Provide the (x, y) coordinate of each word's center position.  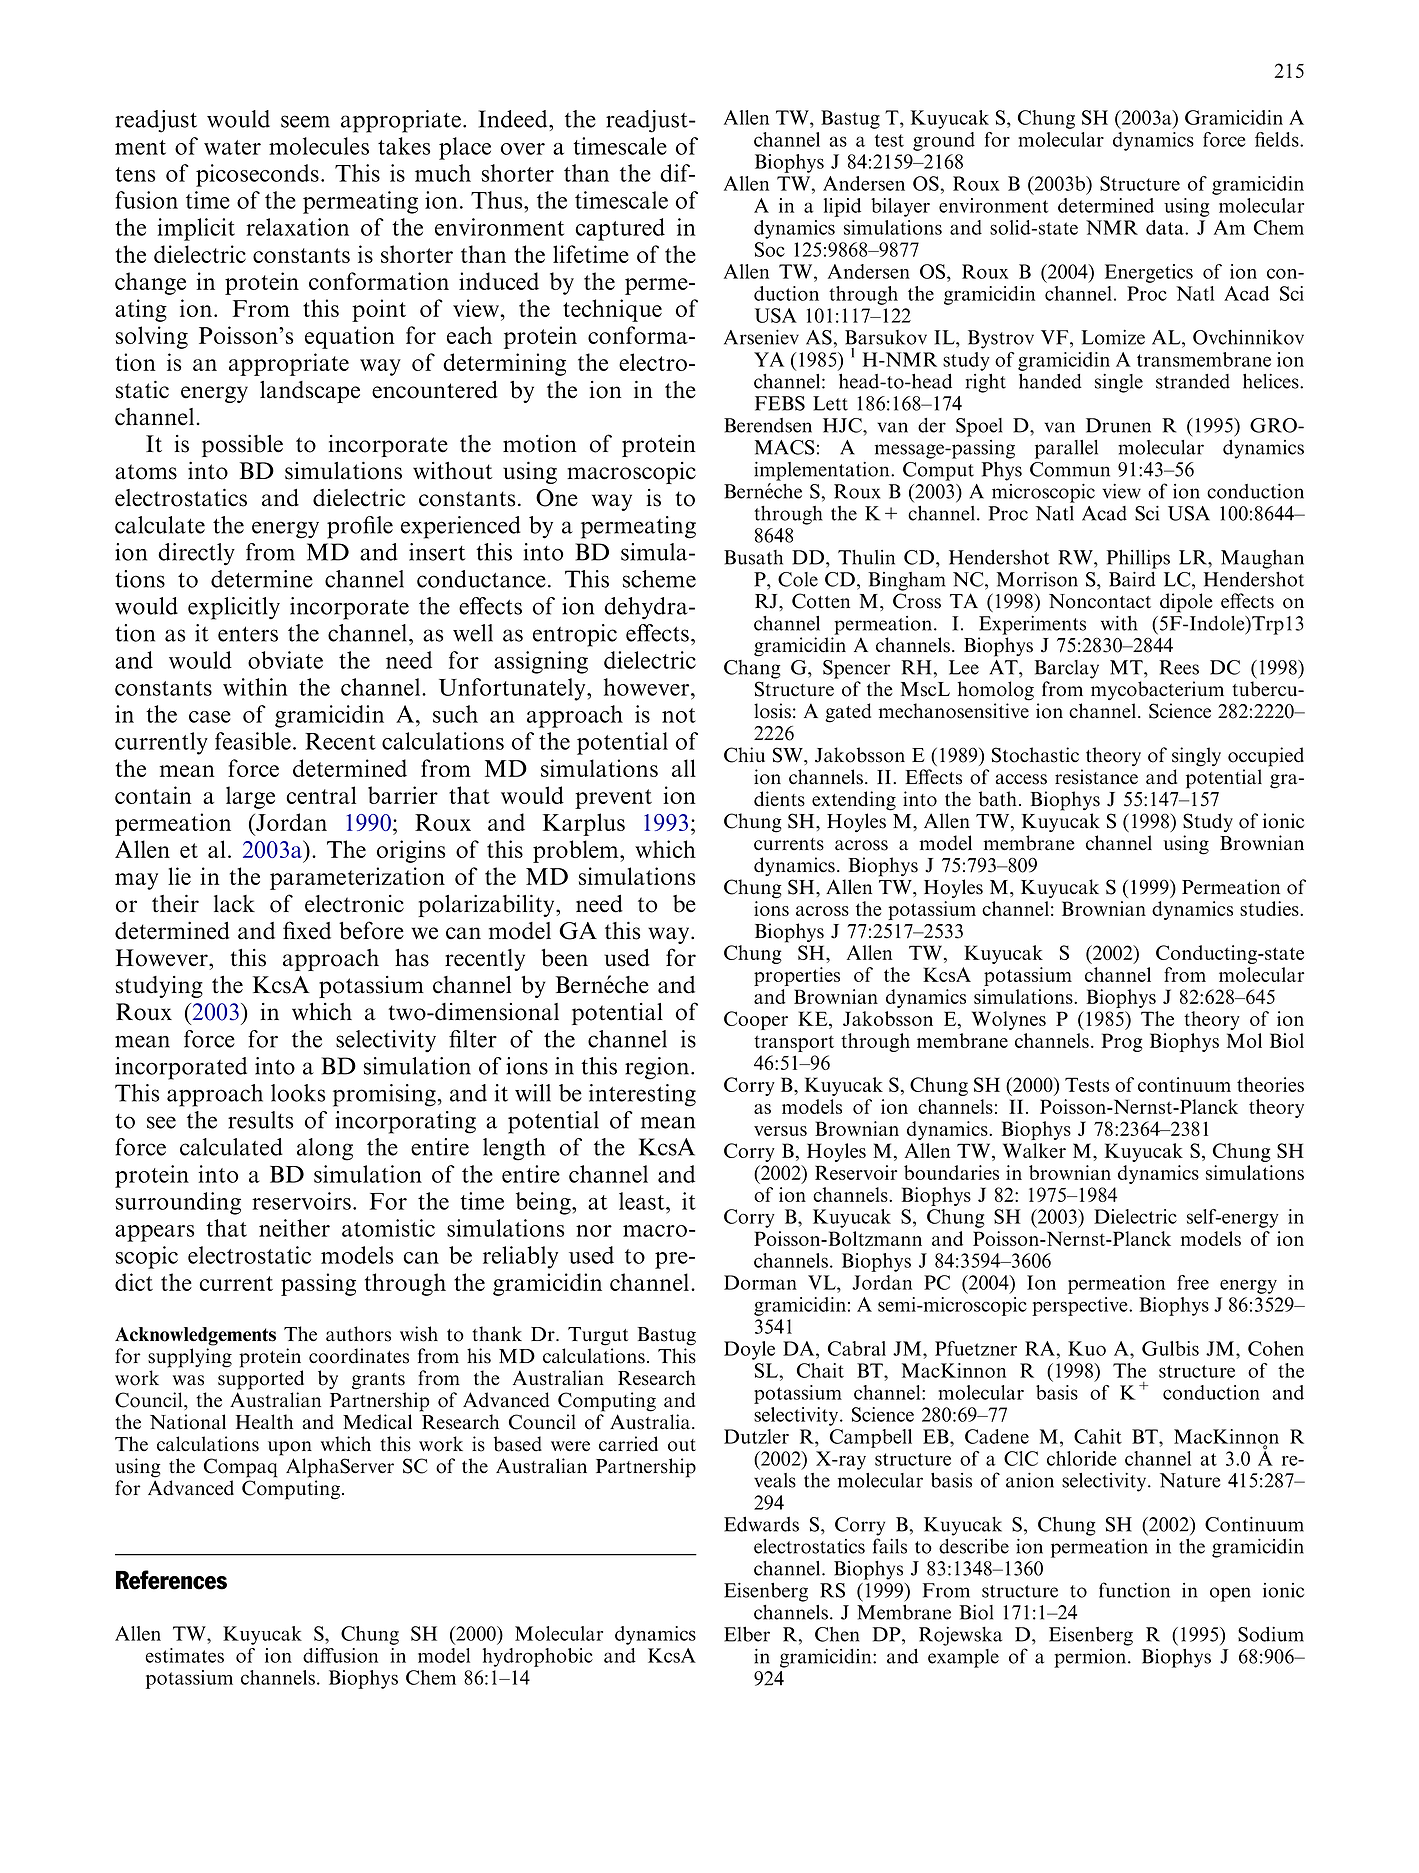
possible (242, 446)
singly (1196, 757)
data (1166, 227)
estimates (184, 1655)
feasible (253, 741)
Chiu (744, 755)
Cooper (756, 1020)
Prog (1122, 1042)
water (232, 147)
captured (620, 229)
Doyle (749, 1350)
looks (298, 1093)
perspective (1081, 1306)
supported (261, 1380)
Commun (1070, 469)
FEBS (780, 403)
